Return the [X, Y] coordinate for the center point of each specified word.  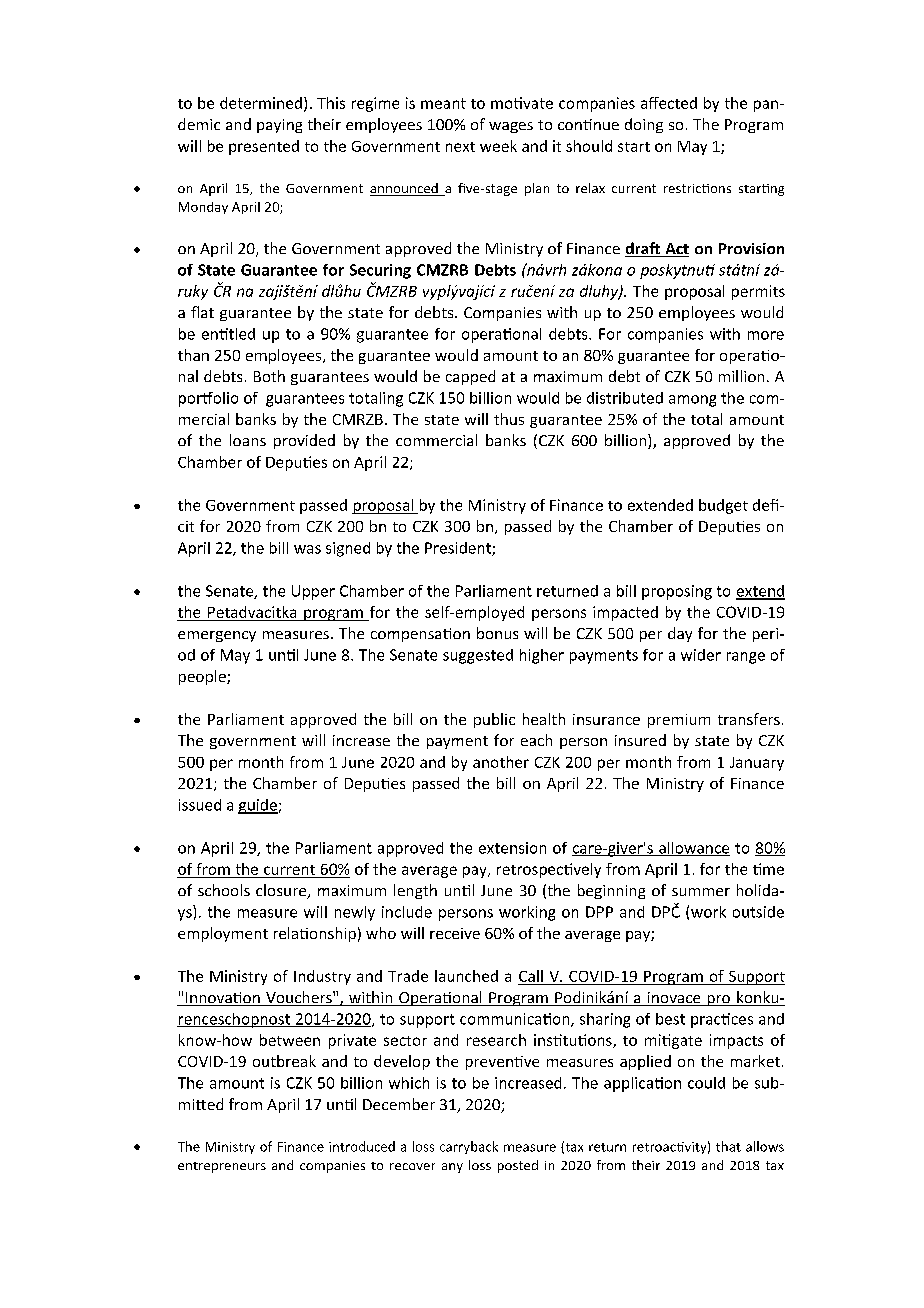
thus [509, 419]
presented [264, 147]
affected [669, 103]
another [501, 762]
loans [248, 440]
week [498, 146]
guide [258, 806]
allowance [693, 849]
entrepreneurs [222, 1167]
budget [723, 506]
